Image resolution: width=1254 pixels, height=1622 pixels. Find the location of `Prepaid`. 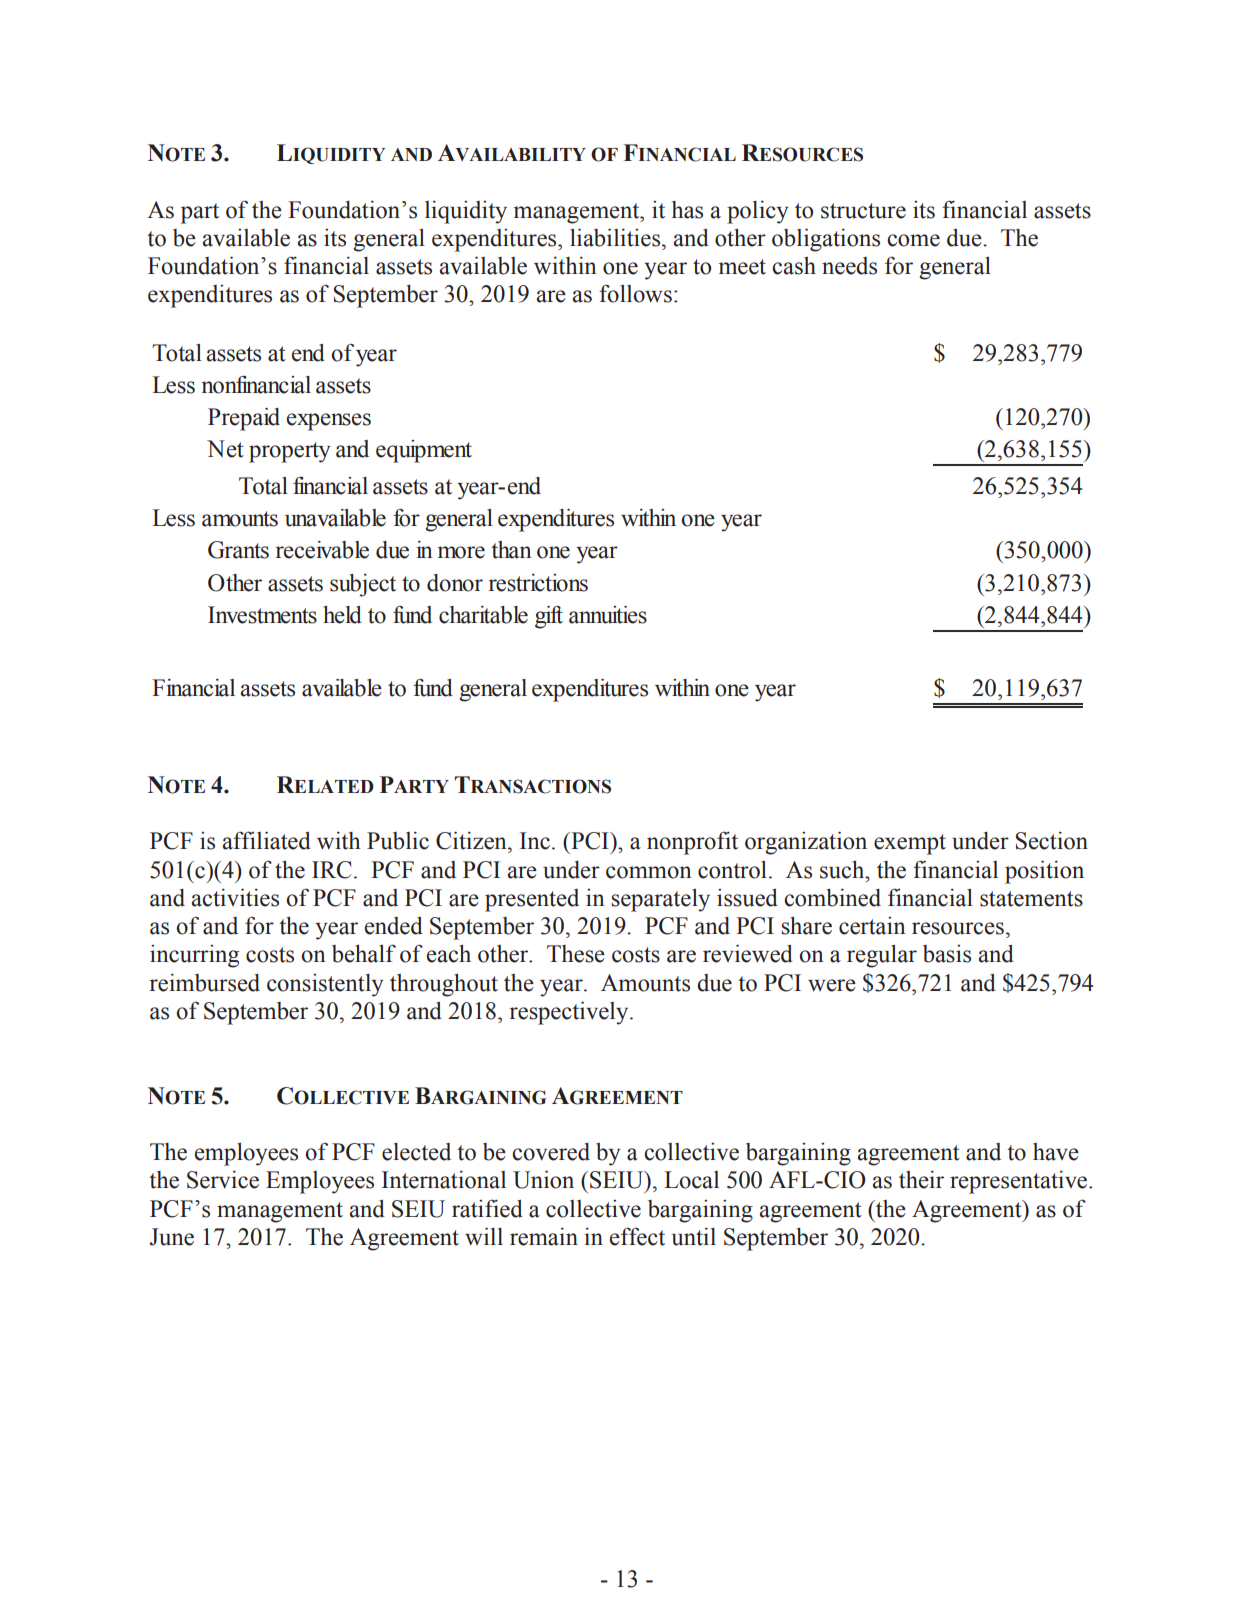

Prepaid is located at coordinates (244, 419).
